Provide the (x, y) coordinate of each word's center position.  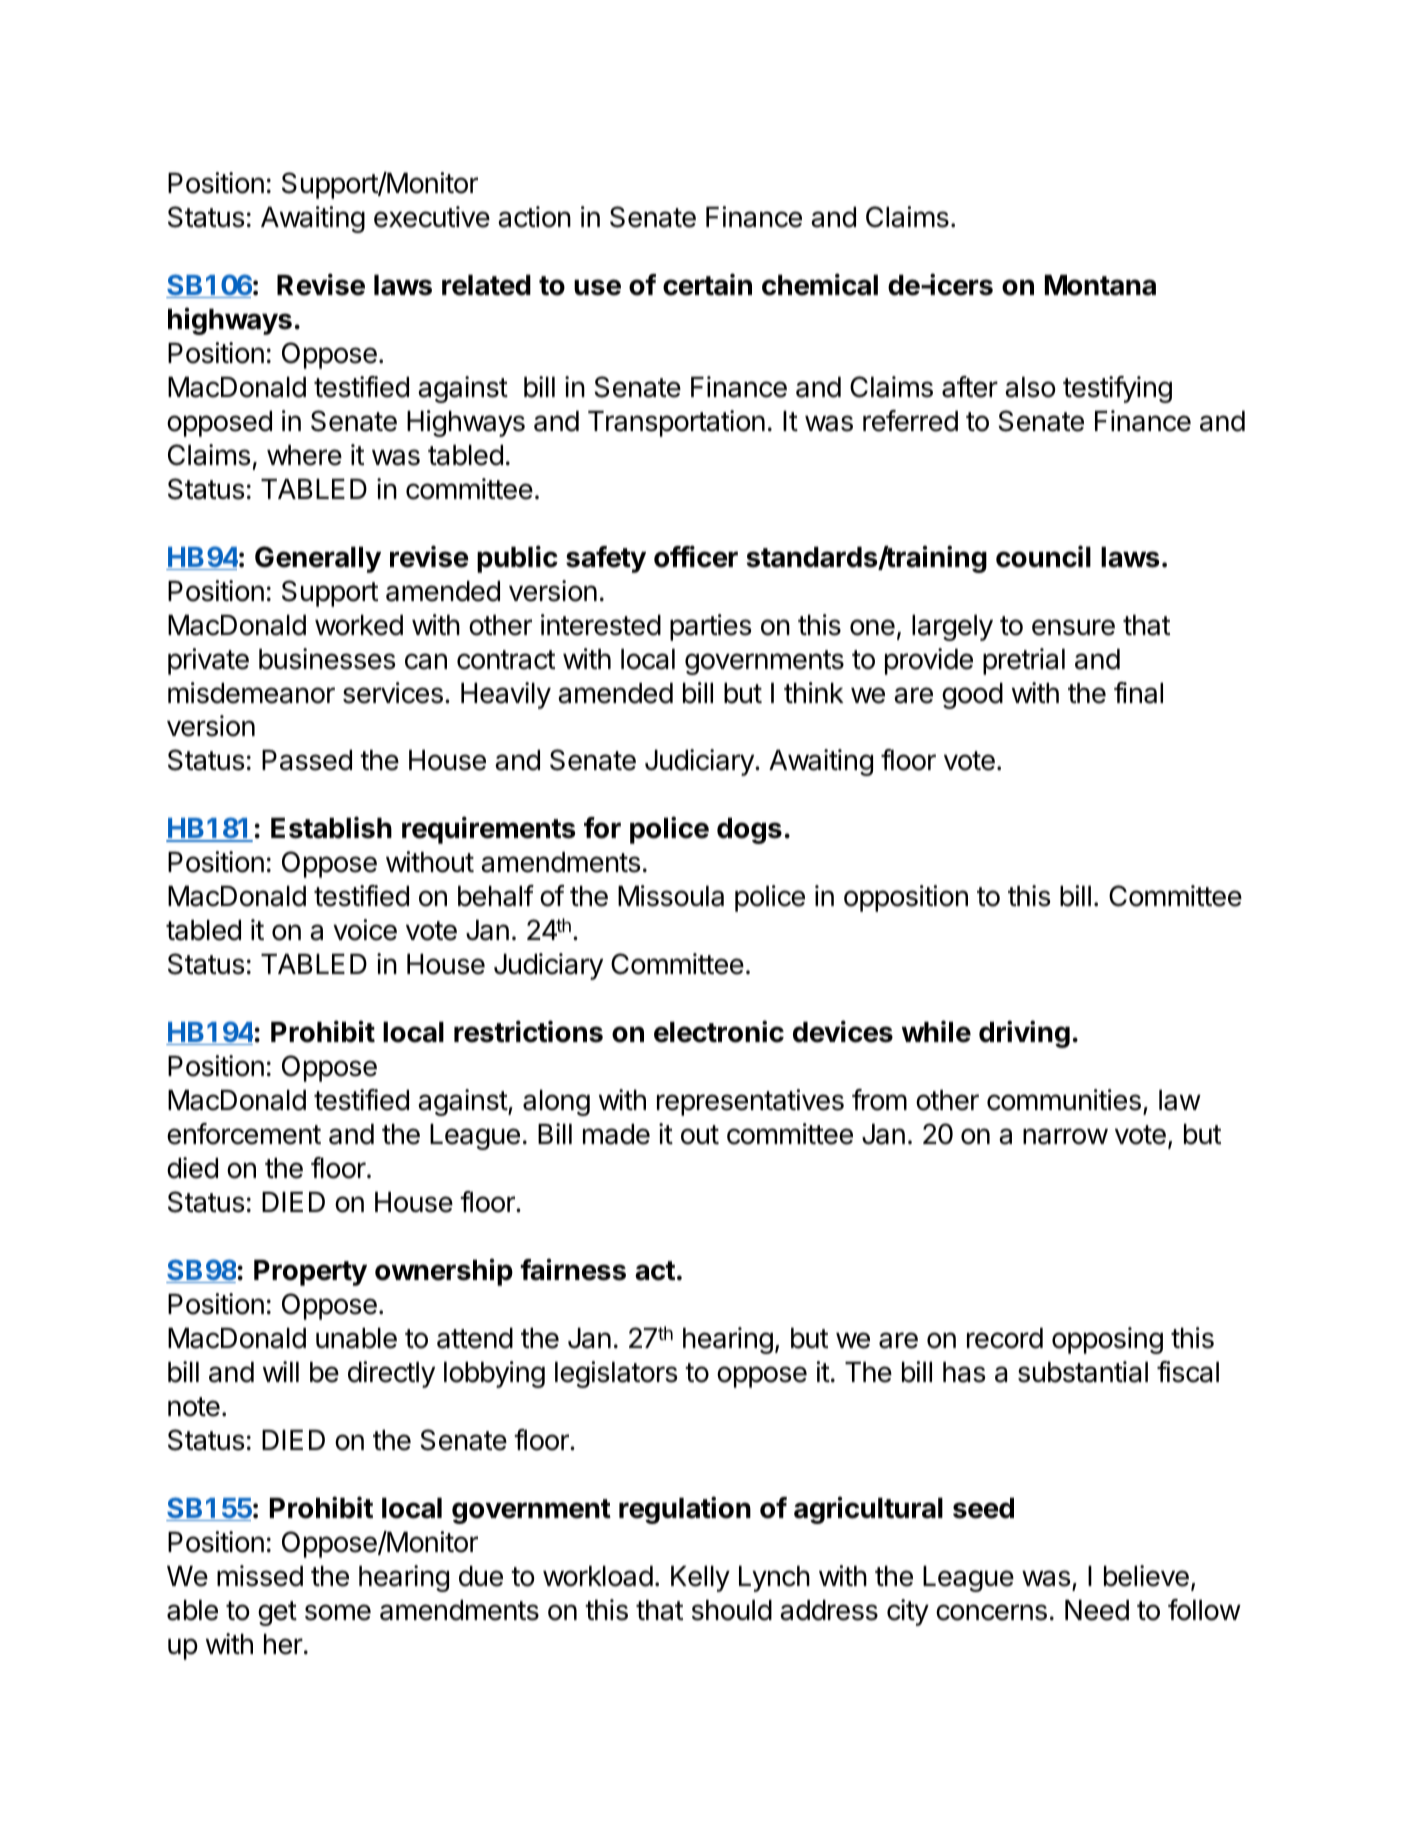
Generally (318, 559)
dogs (749, 831)
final (1138, 693)
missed (260, 1576)
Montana (1100, 285)
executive (432, 217)
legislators (616, 1374)
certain (707, 284)
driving (1024, 1034)
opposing (1107, 1340)
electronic (719, 1031)
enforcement (244, 1134)
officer (696, 556)
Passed (307, 760)
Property (310, 1273)
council (1043, 556)
